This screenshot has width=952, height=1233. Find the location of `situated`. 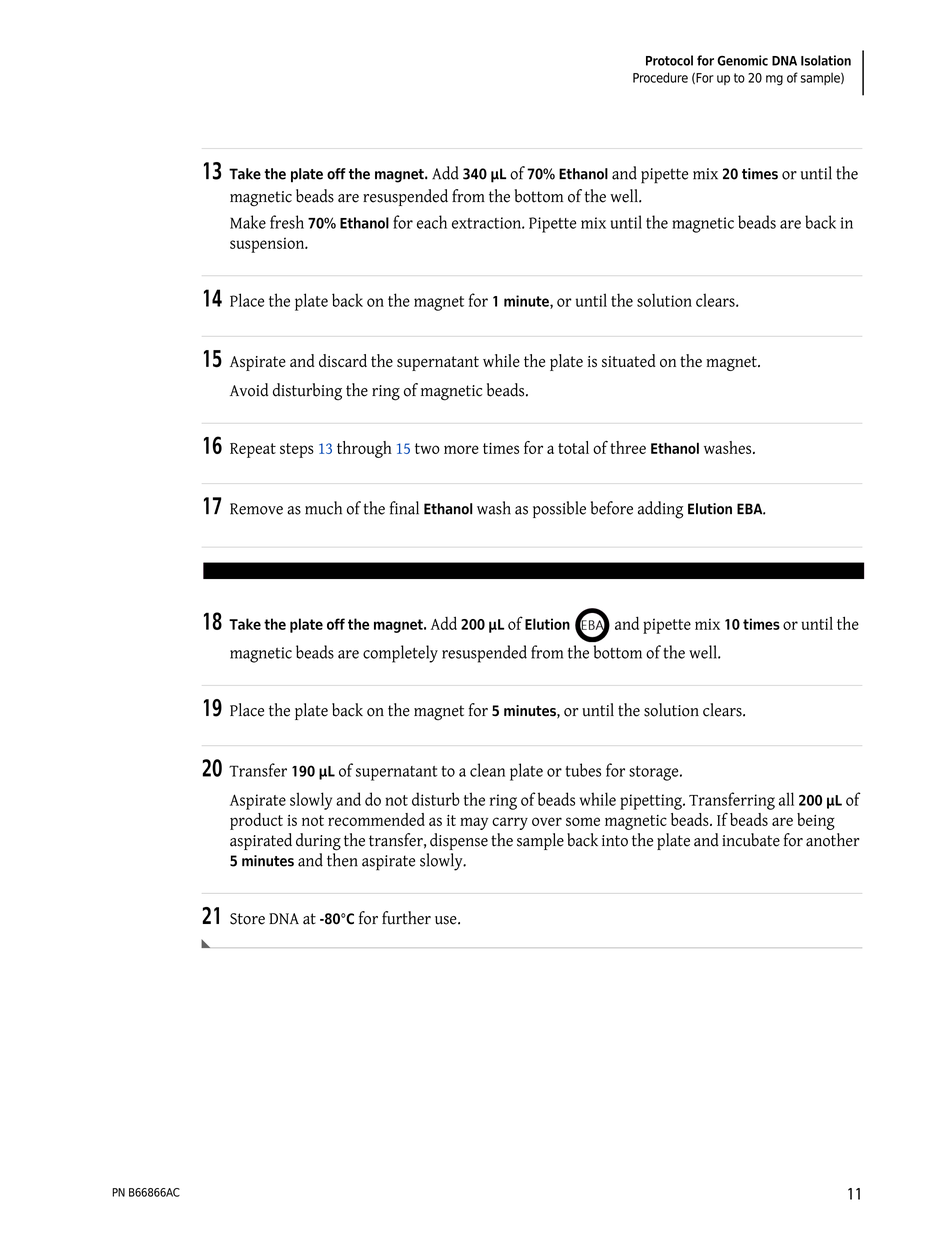

situated is located at coordinates (629, 360).
